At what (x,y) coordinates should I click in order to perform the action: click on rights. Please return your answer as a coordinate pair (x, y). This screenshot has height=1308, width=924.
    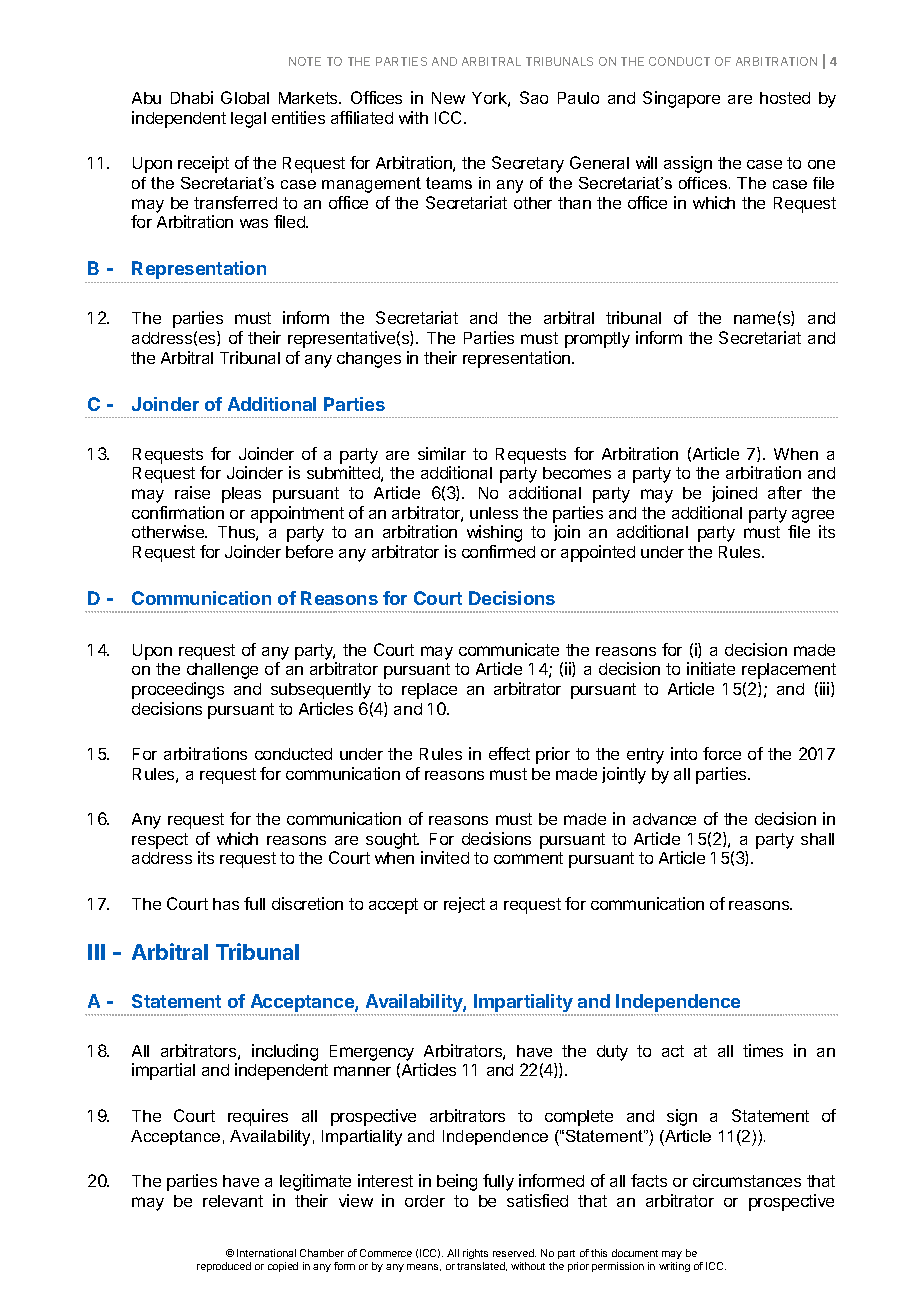
    Looking at the image, I should click on (475, 1256).
